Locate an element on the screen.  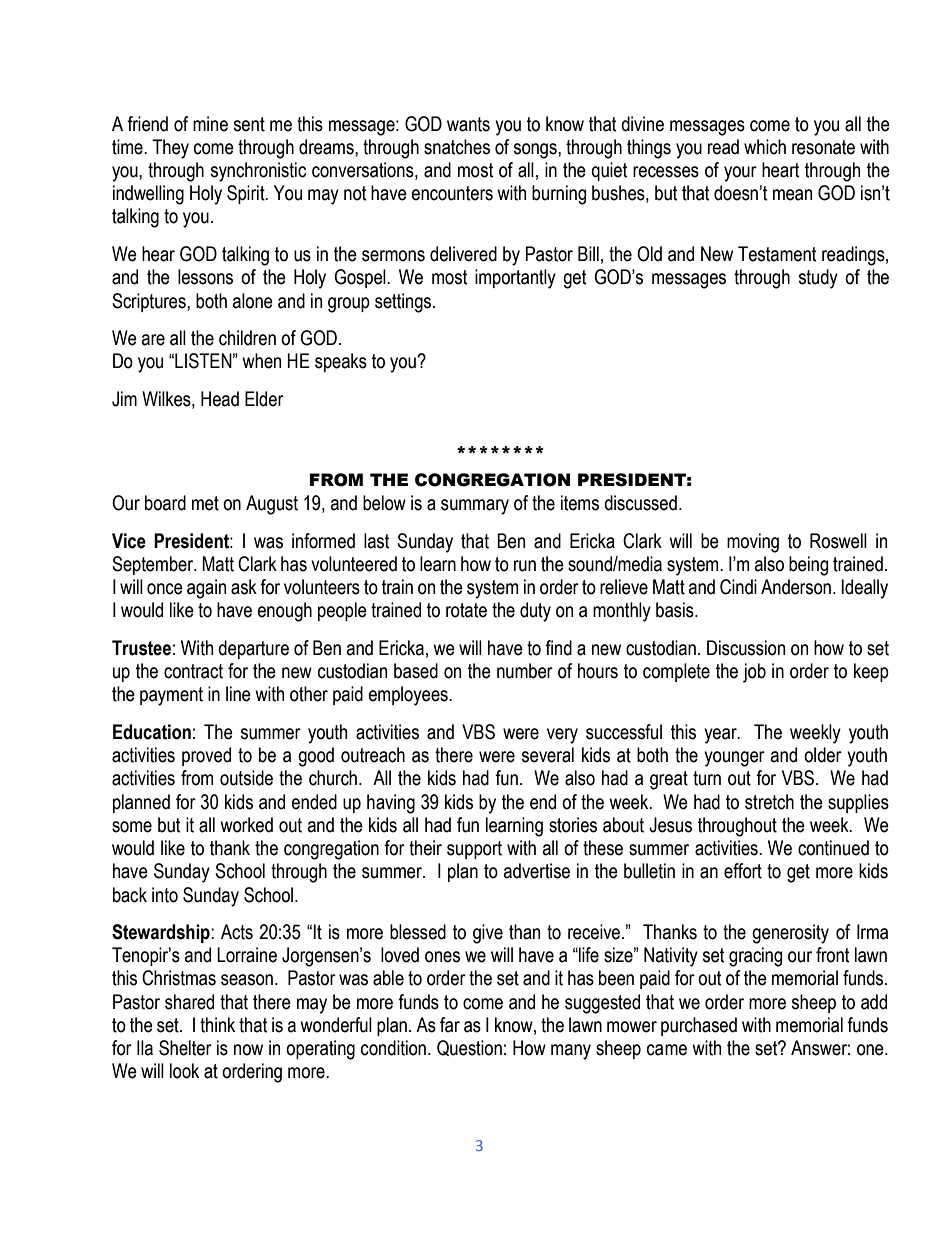
support is located at coordinates (474, 850).
